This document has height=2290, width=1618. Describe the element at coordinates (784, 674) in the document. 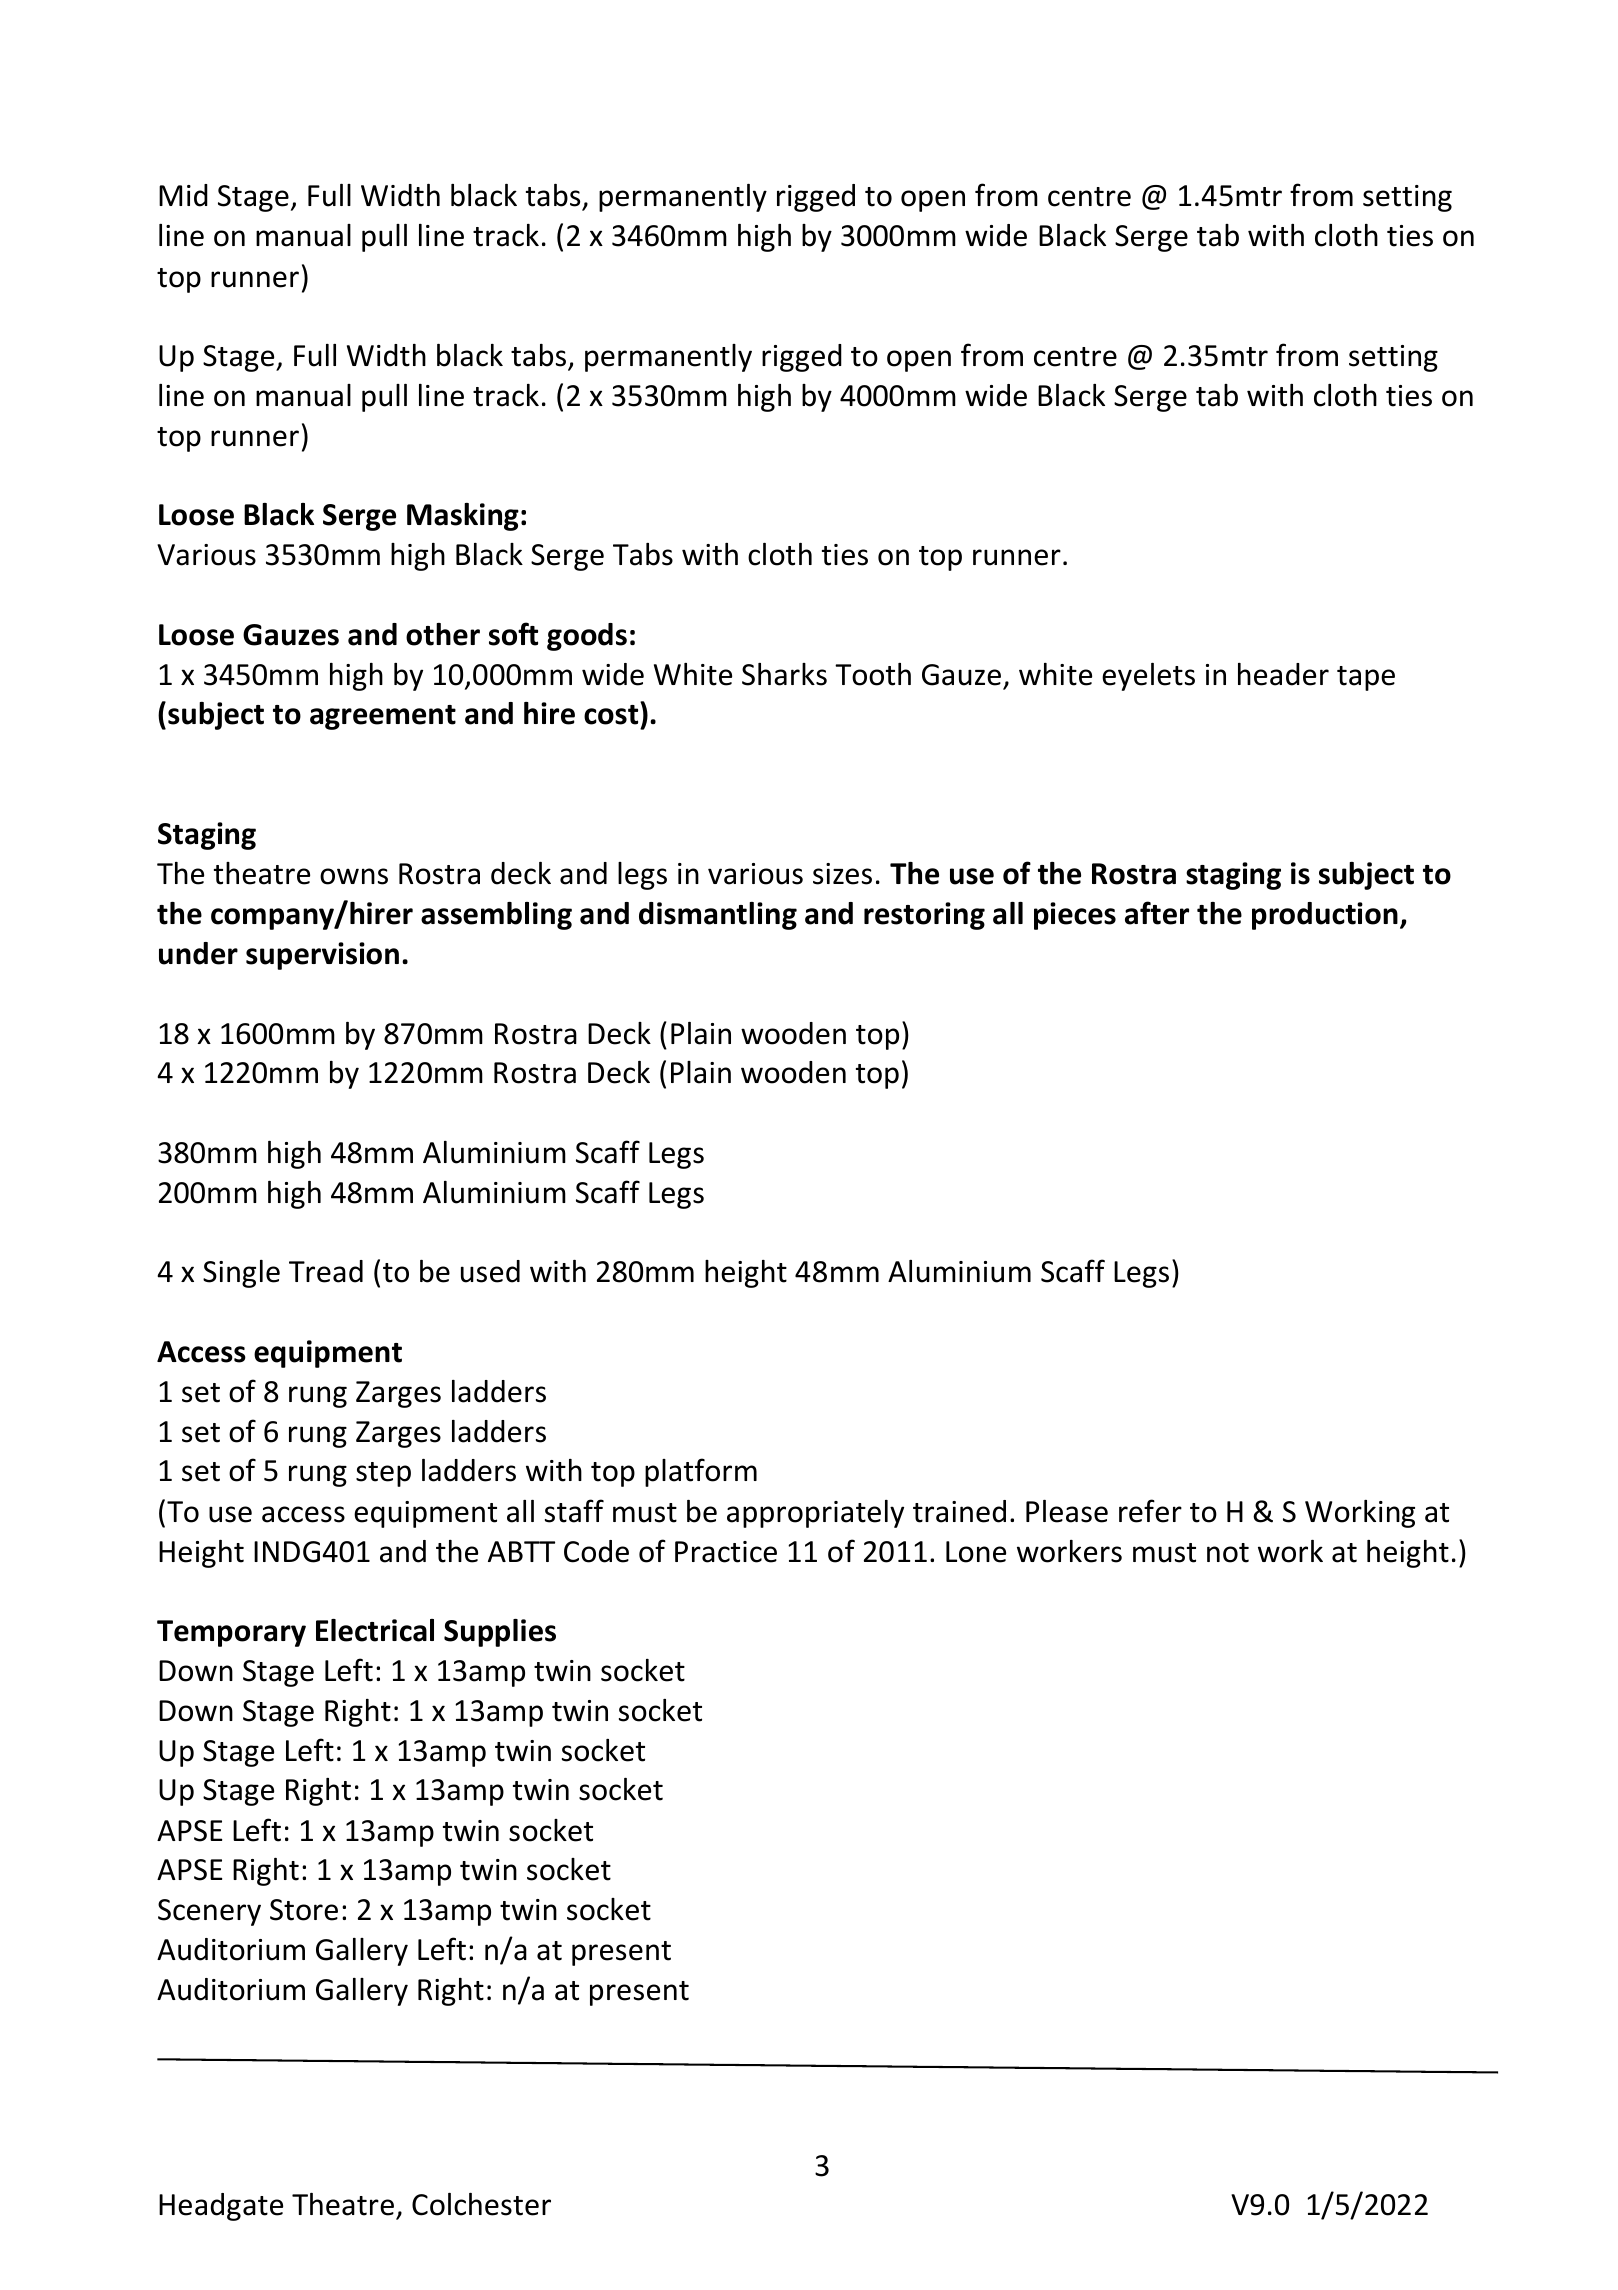

I see `Sharks` at that location.
